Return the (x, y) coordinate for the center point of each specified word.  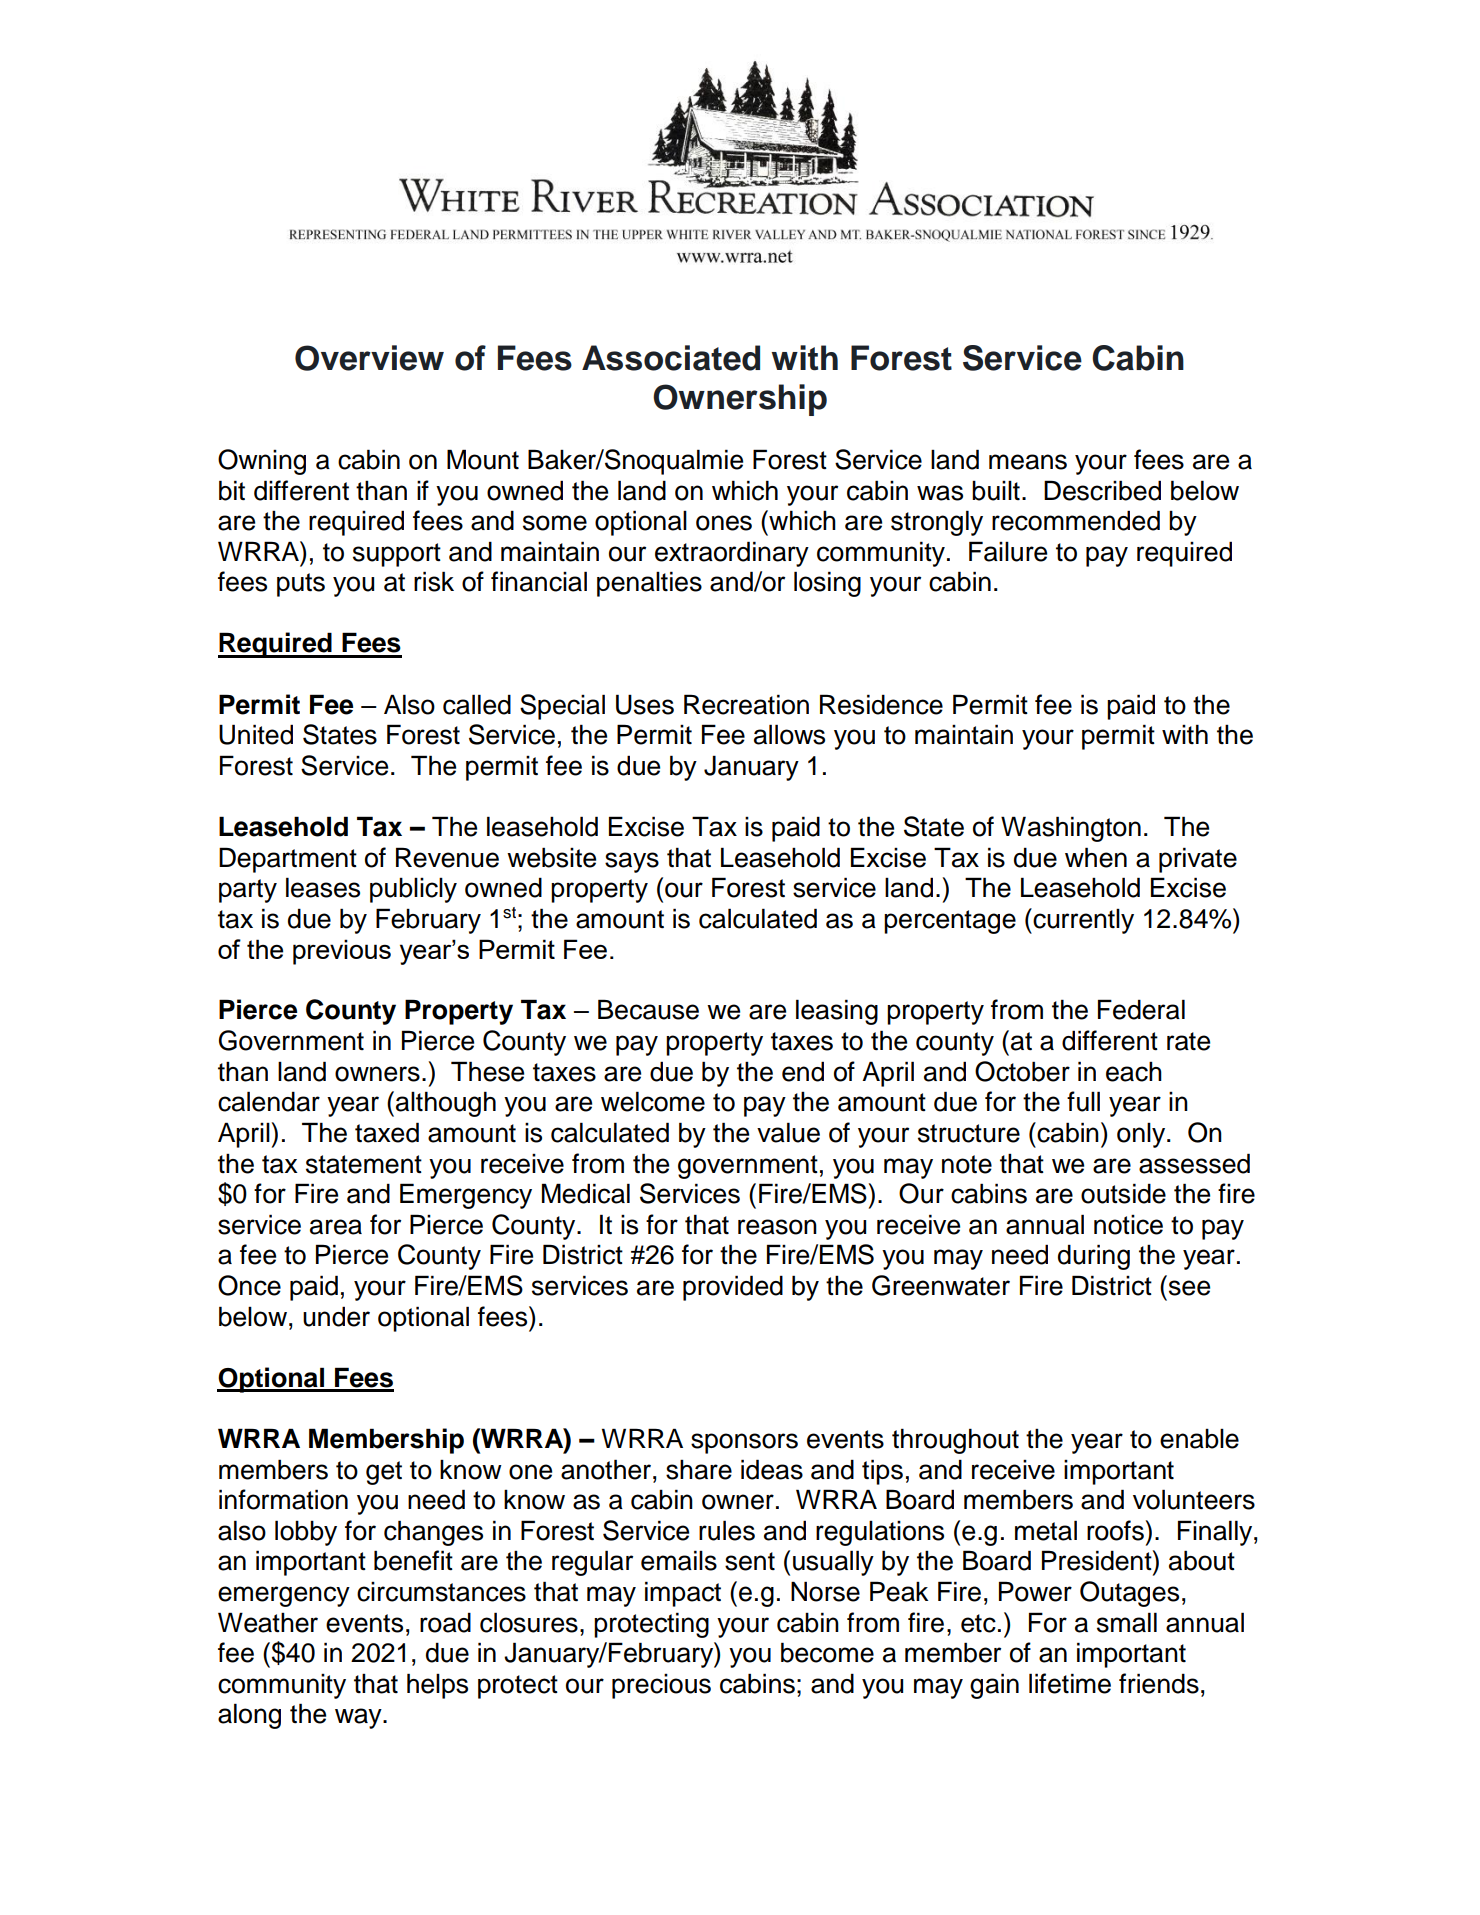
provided (733, 1288)
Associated (671, 358)
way (359, 1718)
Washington (1071, 829)
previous (342, 952)
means (1028, 462)
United (256, 734)
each (1134, 1071)
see (1189, 1288)
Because (648, 1009)
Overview (369, 358)
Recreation (746, 704)
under (336, 1316)
